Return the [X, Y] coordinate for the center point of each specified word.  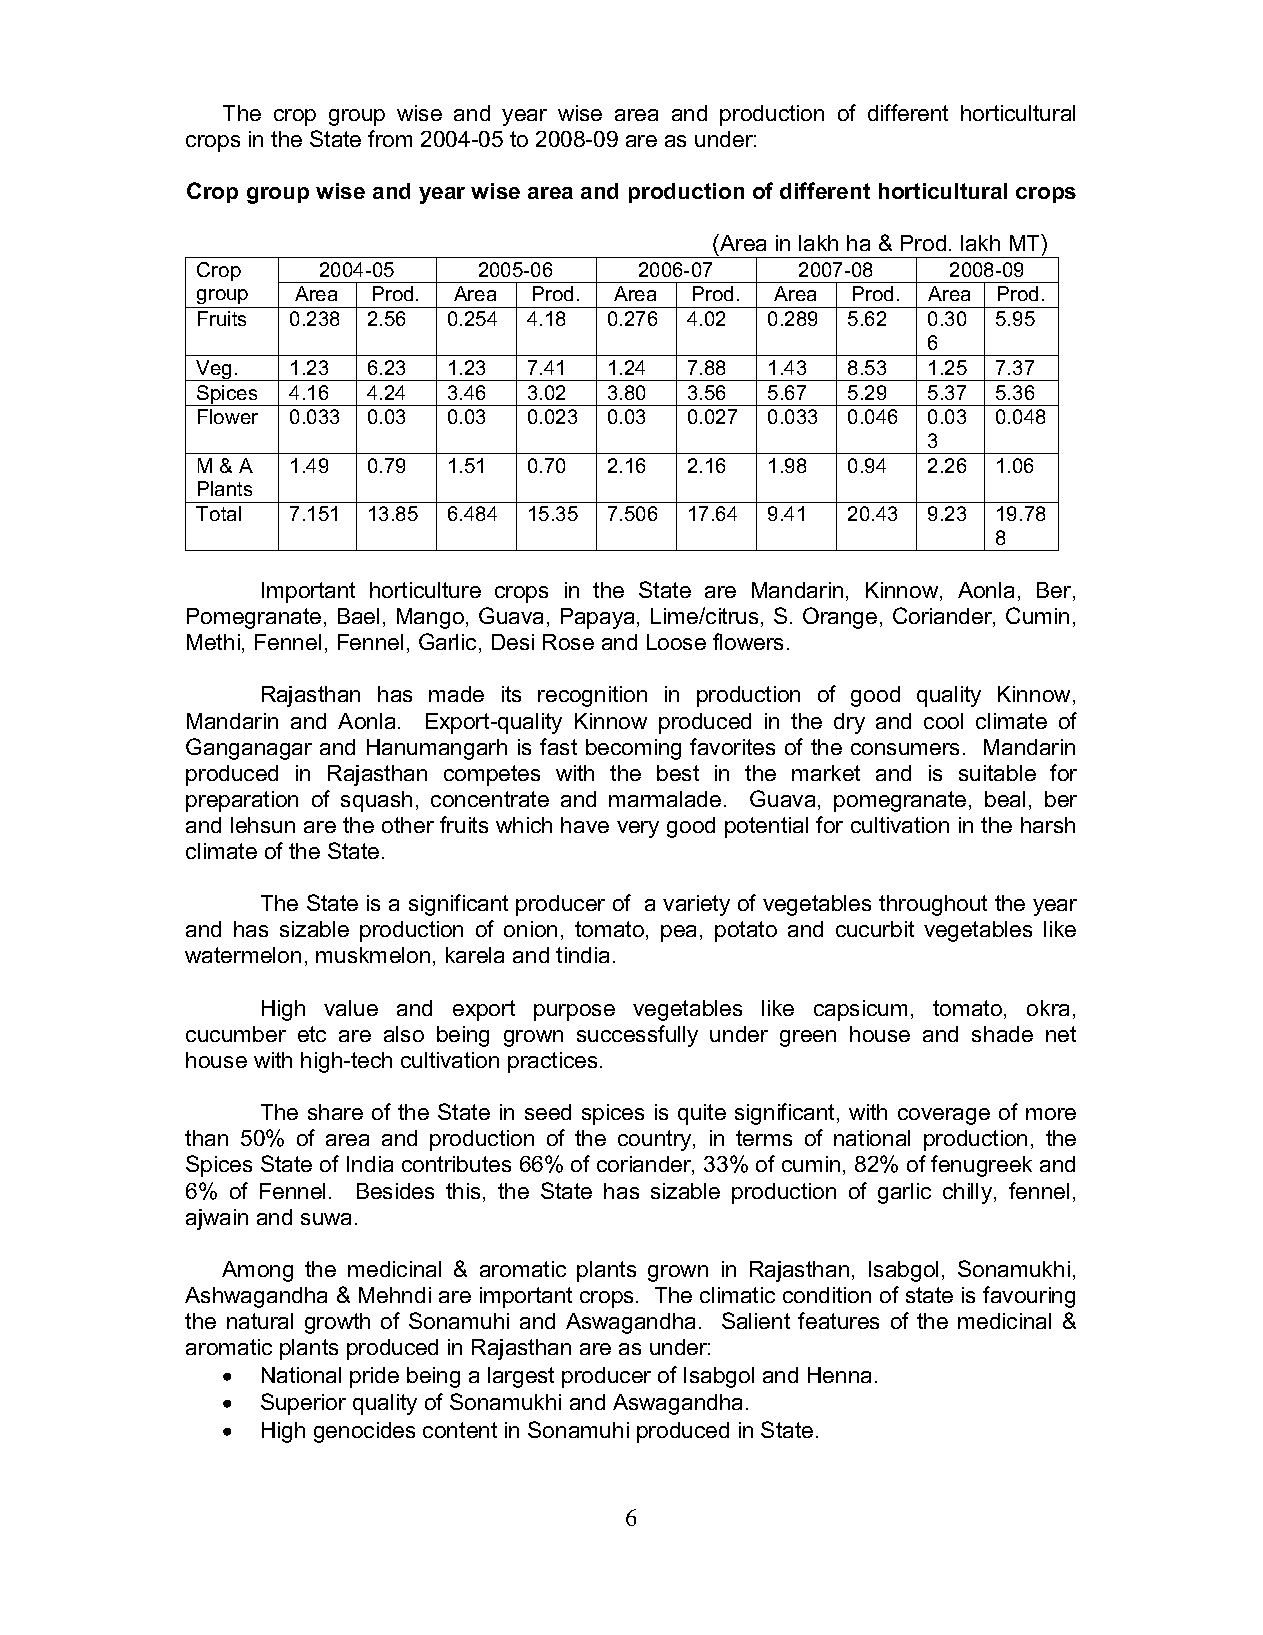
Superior [303, 1404]
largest [521, 1377]
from [390, 138]
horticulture [425, 590]
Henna [839, 1375]
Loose [676, 642]
